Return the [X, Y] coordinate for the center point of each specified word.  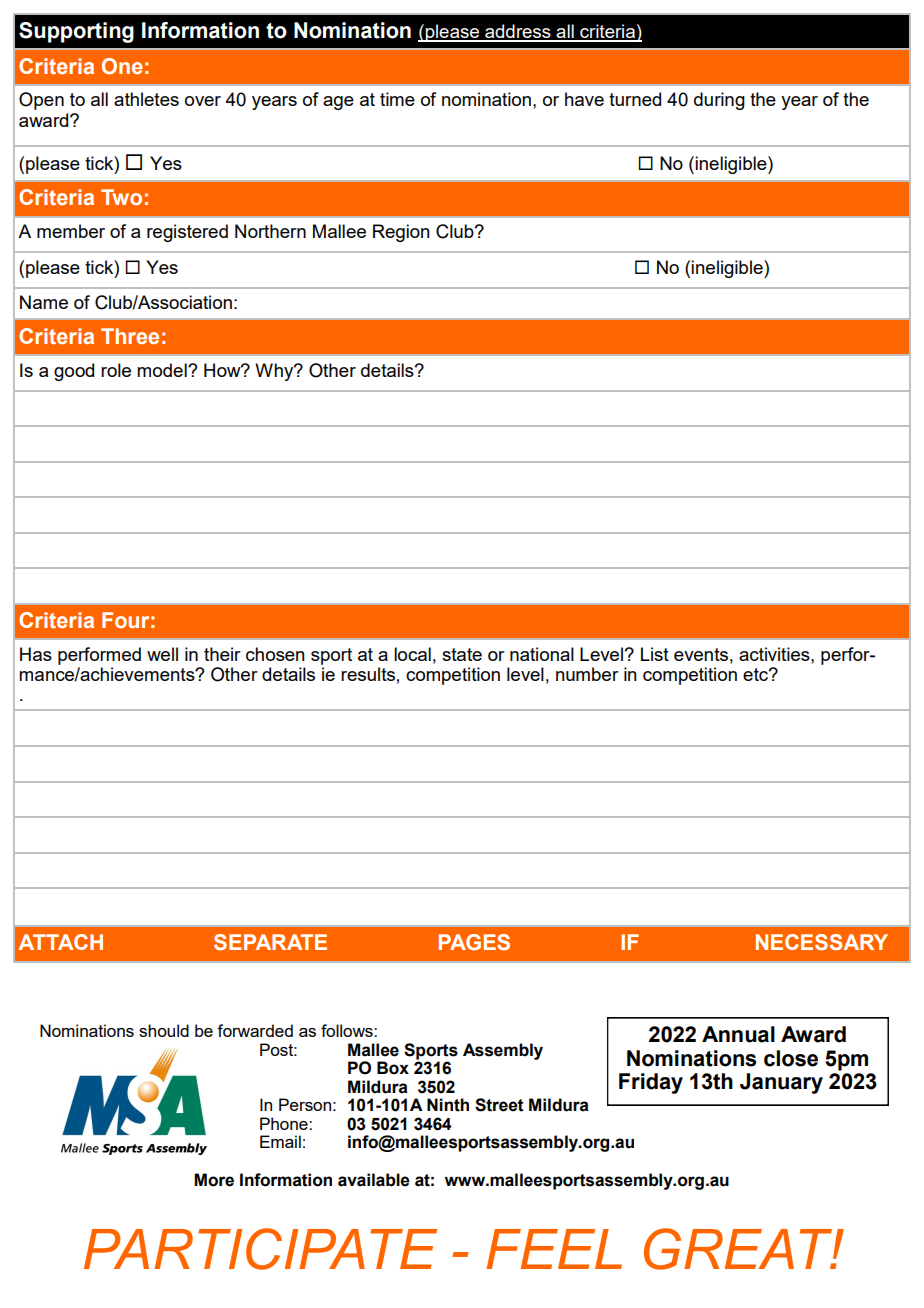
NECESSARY [822, 942]
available [374, 1180]
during [719, 101]
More [214, 1180]
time [397, 99]
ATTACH [60, 942]
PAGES [474, 942]
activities [775, 654]
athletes [146, 99]
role [116, 370]
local [412, 654]
